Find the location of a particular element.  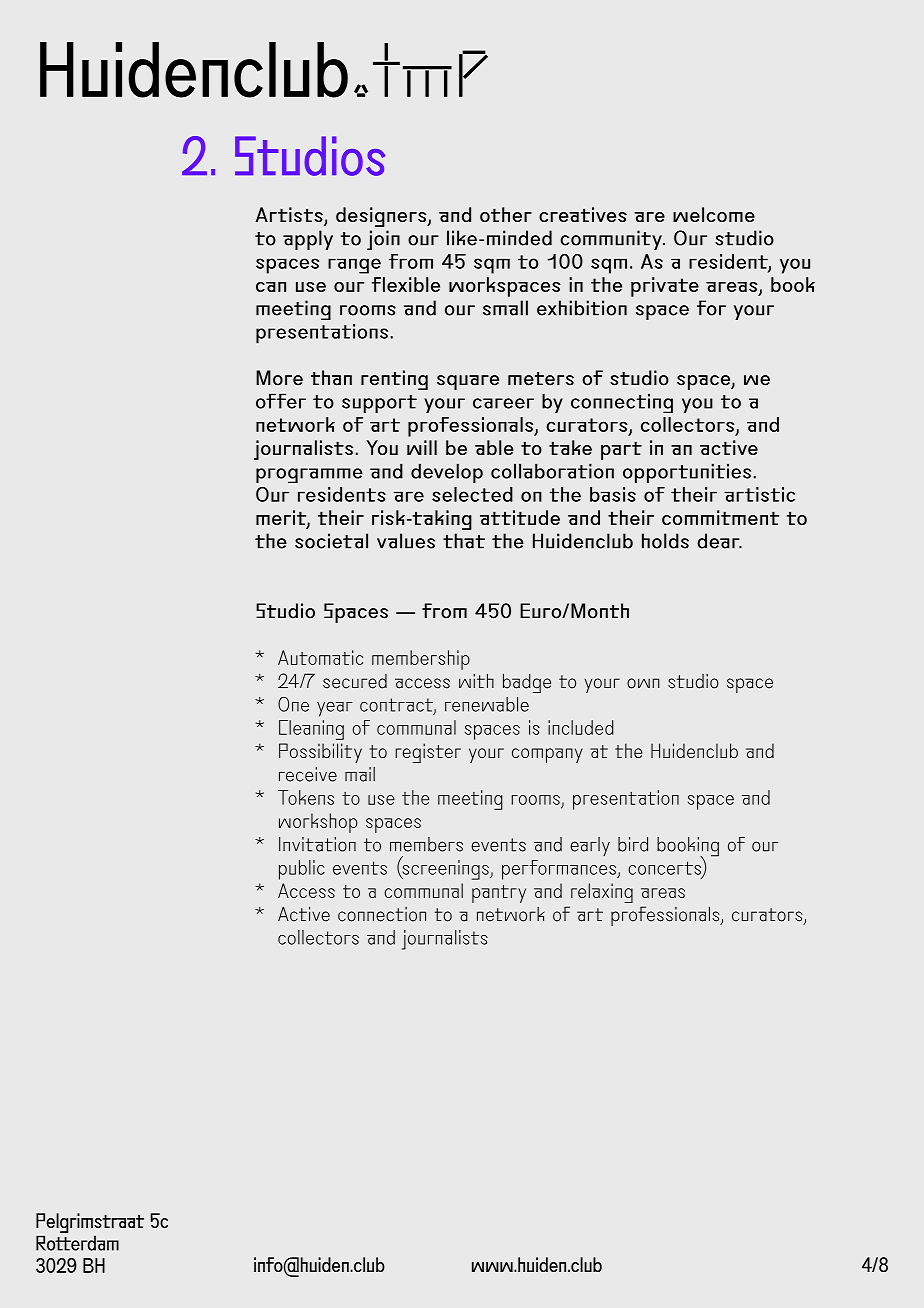

can is located at coordinates (271, 287).
